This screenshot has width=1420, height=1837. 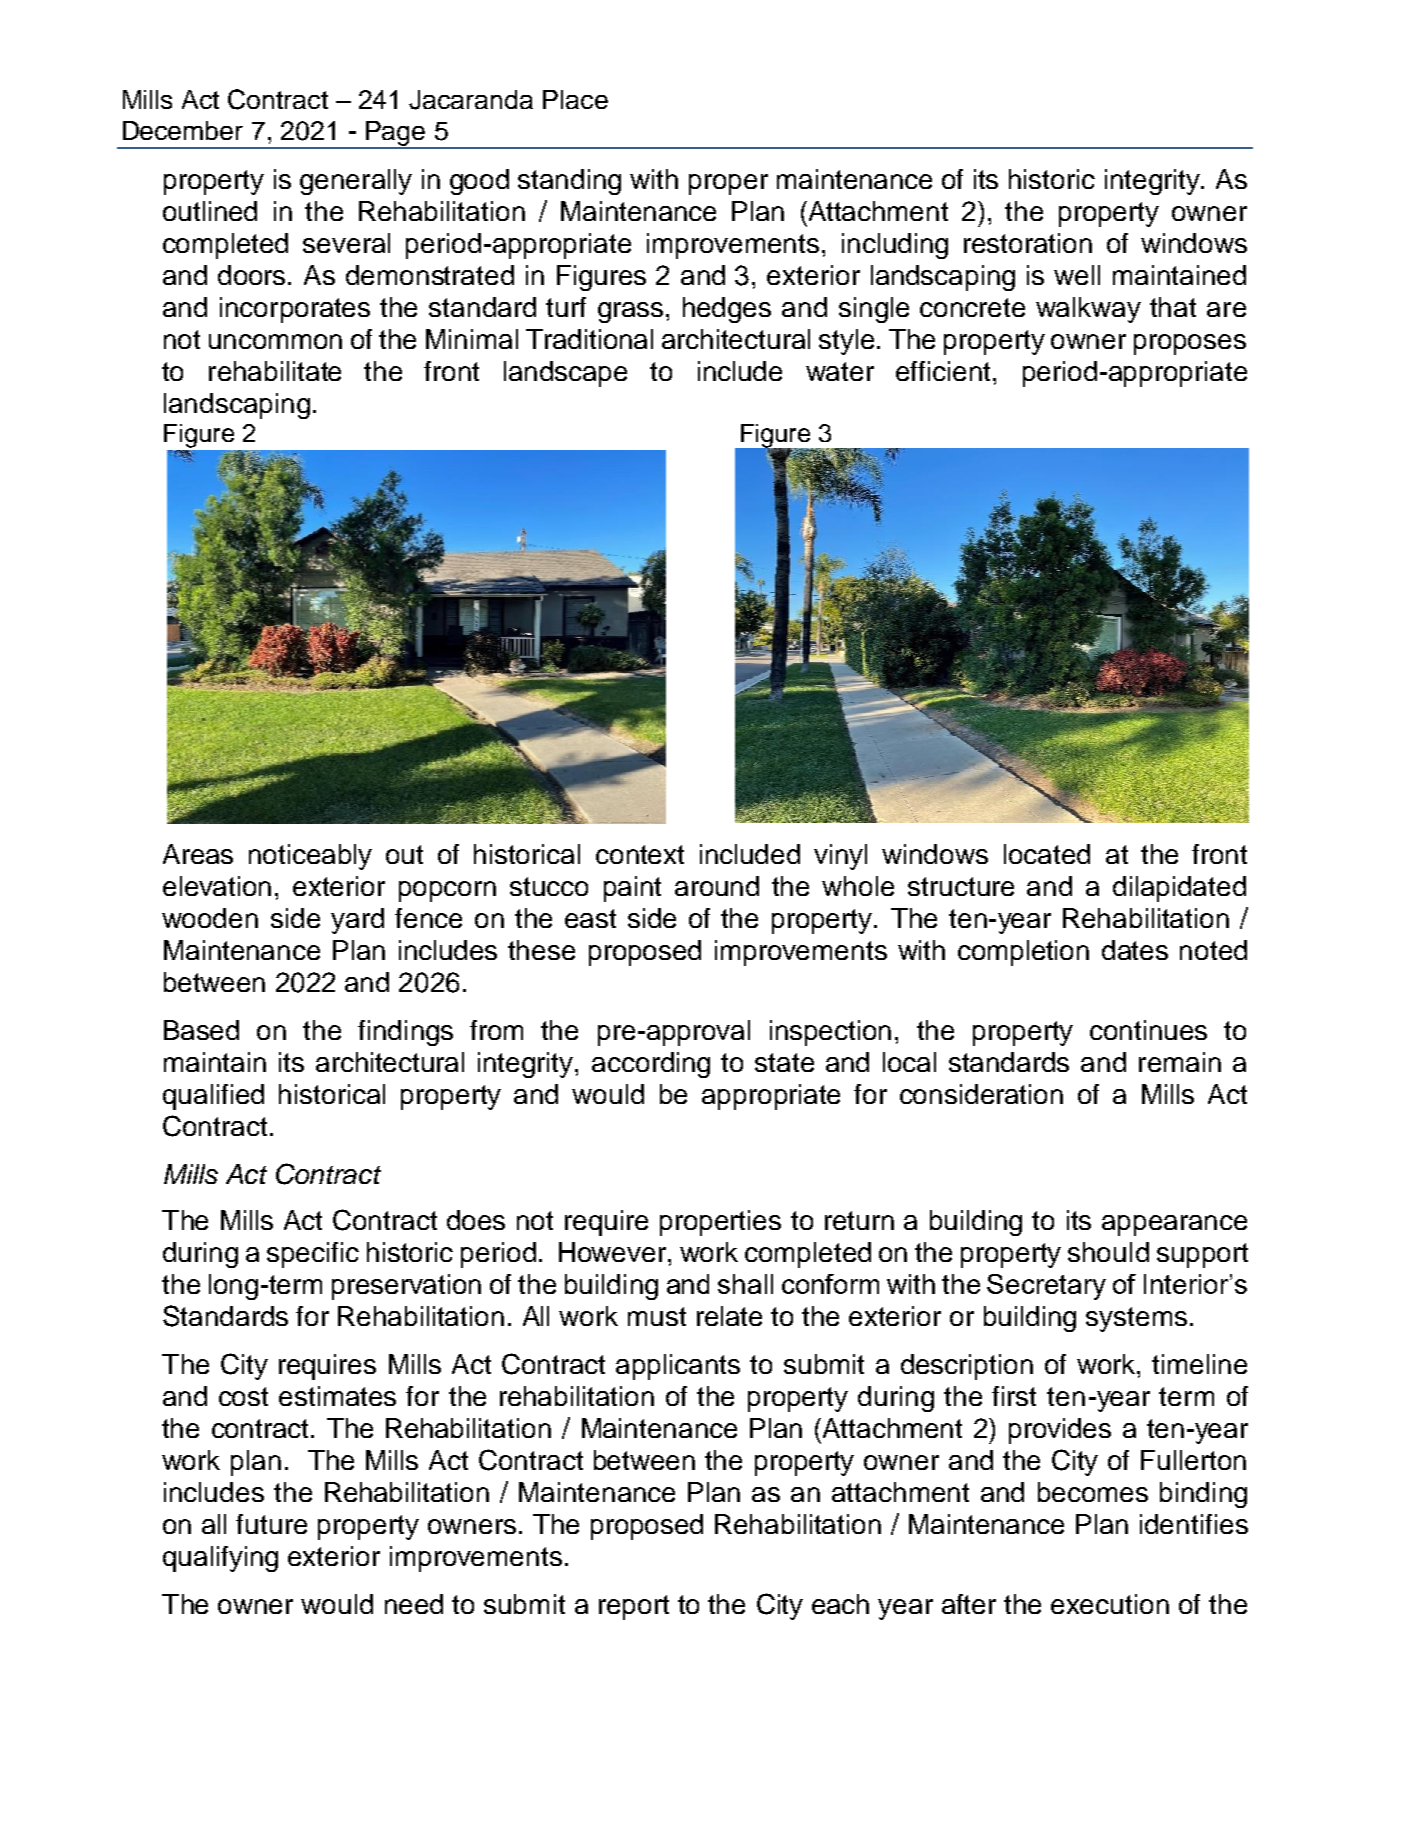 I want to click on located, so click(x=1047, y=854).
